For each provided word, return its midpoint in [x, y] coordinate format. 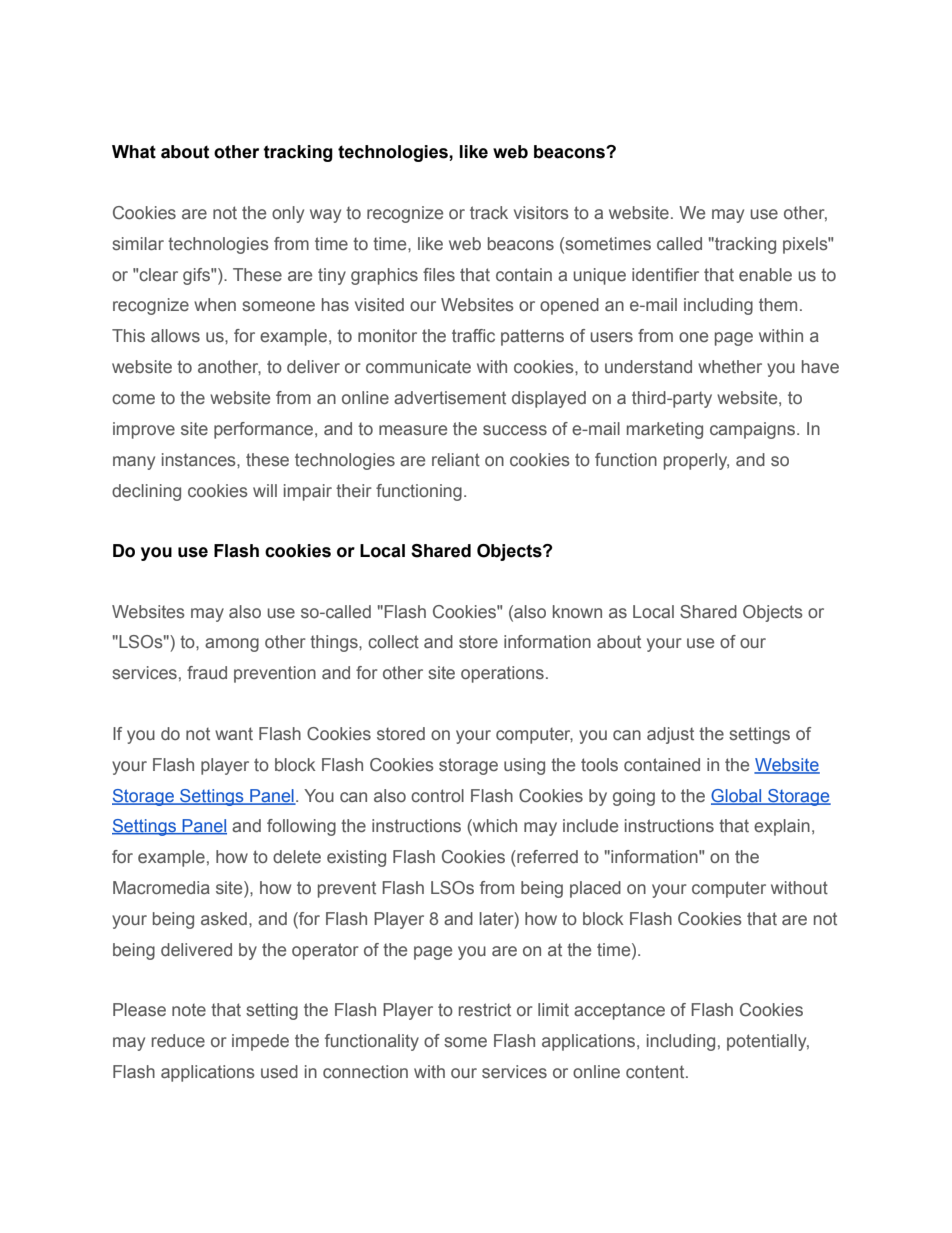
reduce [178, 1041]
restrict [485, 1010]
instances [200, 460]
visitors [541, 213]
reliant [456, 460]
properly [696, 461]
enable [765, 274]
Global [737, 796]
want [234, 733]
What [134, 152]
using [524, 766]
